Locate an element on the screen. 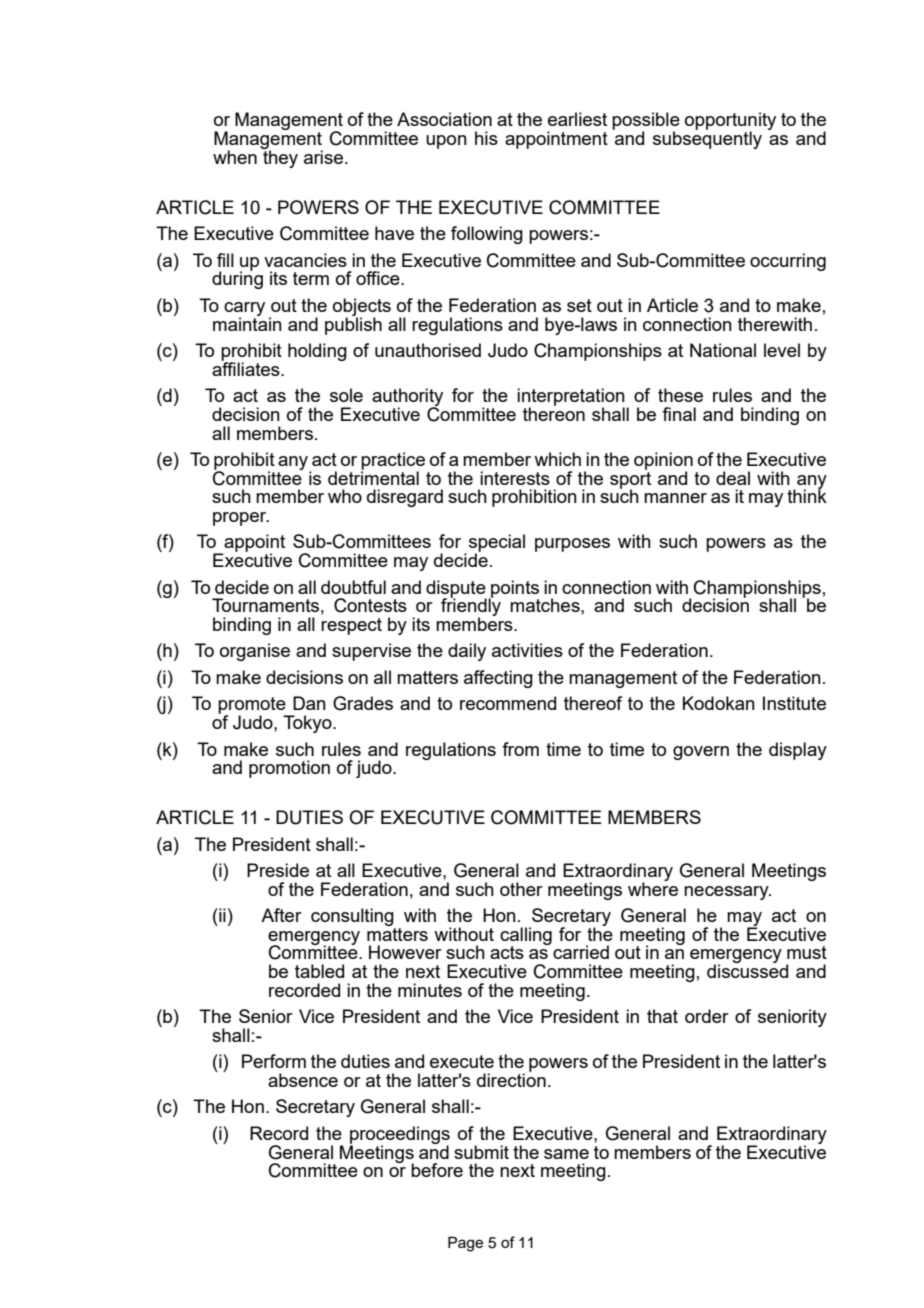 The width and height of the screenshot is (924, 1308). Page is located at coordinates (465, 1244).
